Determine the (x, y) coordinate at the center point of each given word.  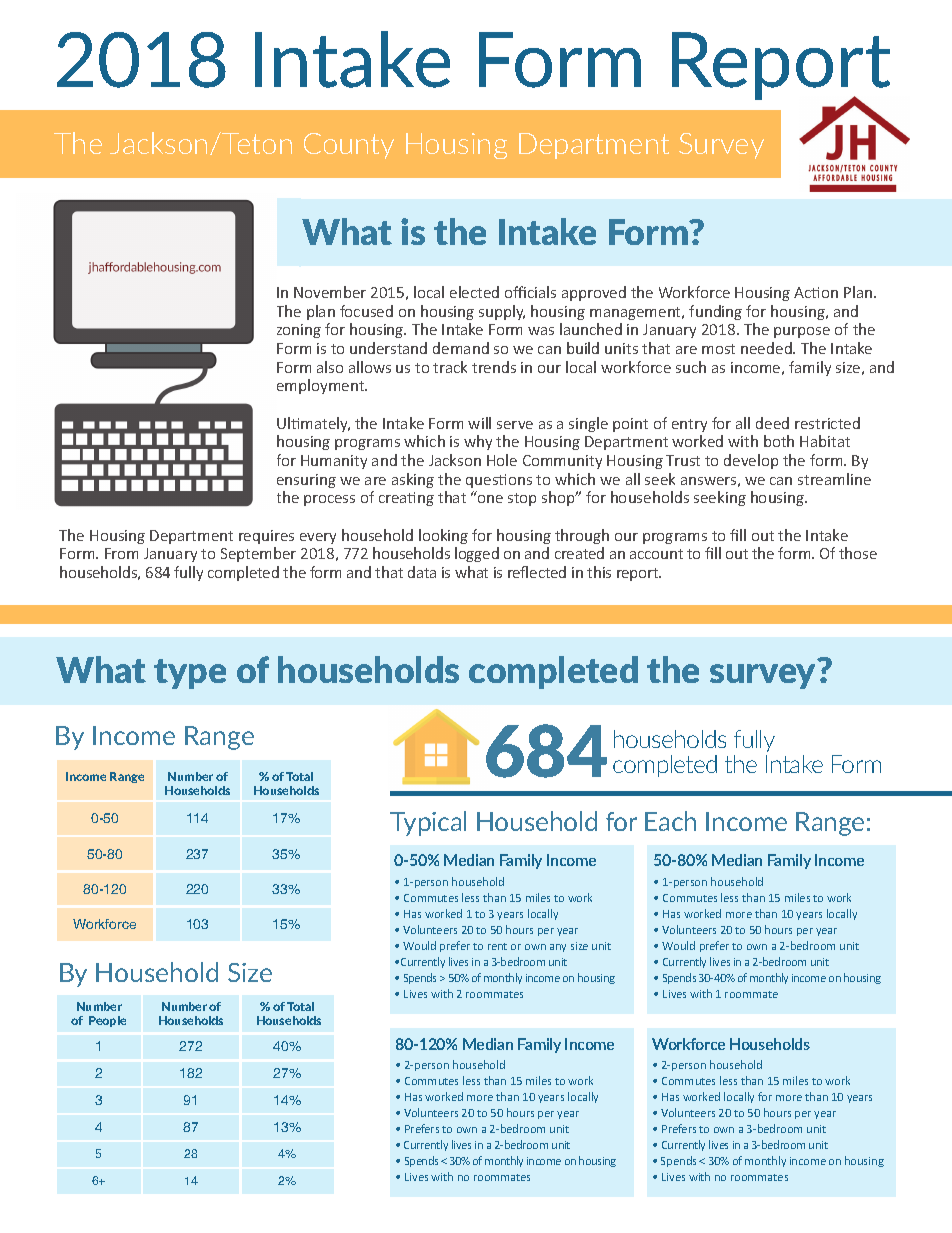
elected (474, 292)
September (258, 554)
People (107, 1021)
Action (816, 292)
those (858, 553)
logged (477, 554)
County (349, 146)
